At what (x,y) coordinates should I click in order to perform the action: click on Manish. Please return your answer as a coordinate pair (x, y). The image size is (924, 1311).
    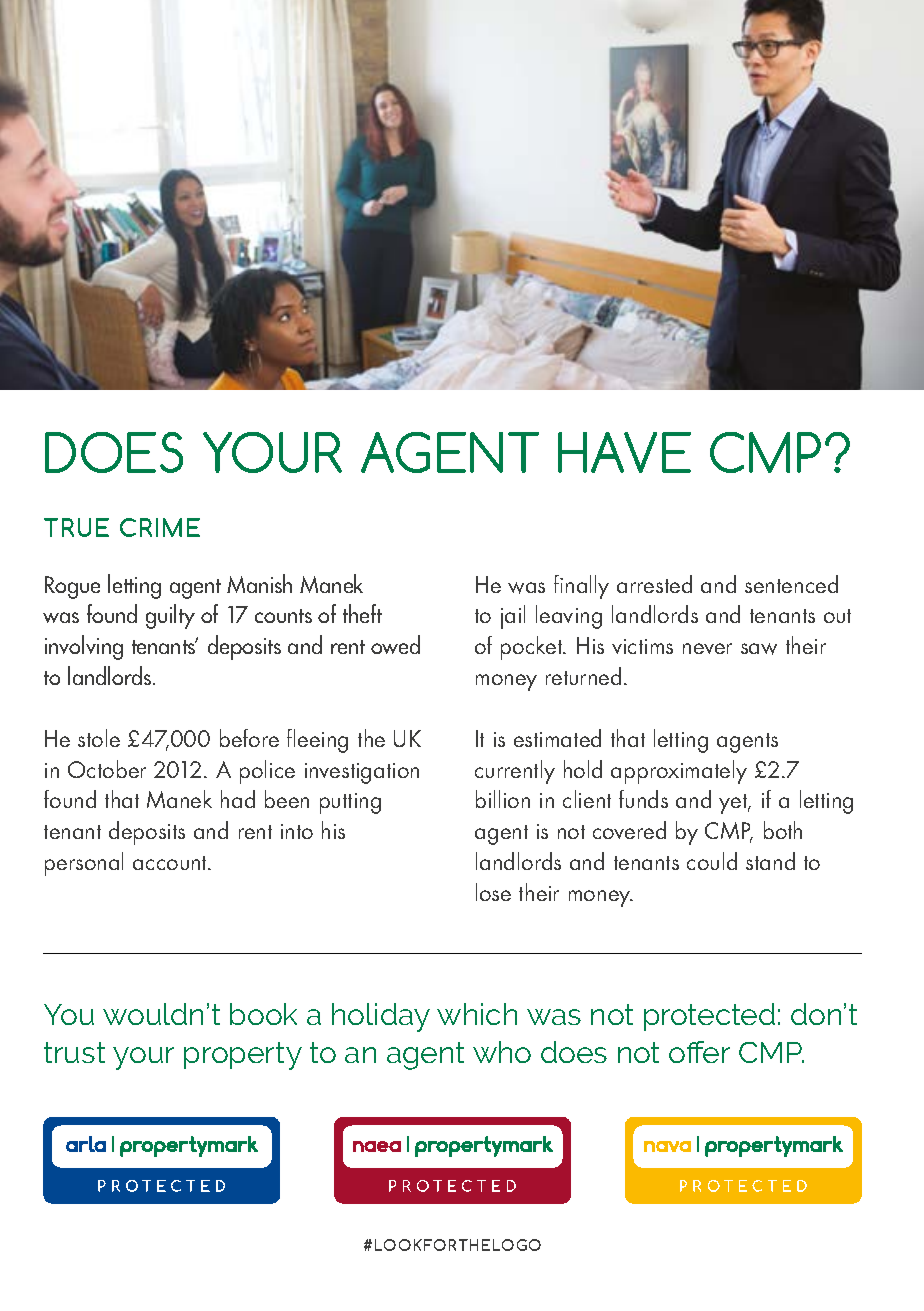
    Looking at the image, I should click on (259, 583).
